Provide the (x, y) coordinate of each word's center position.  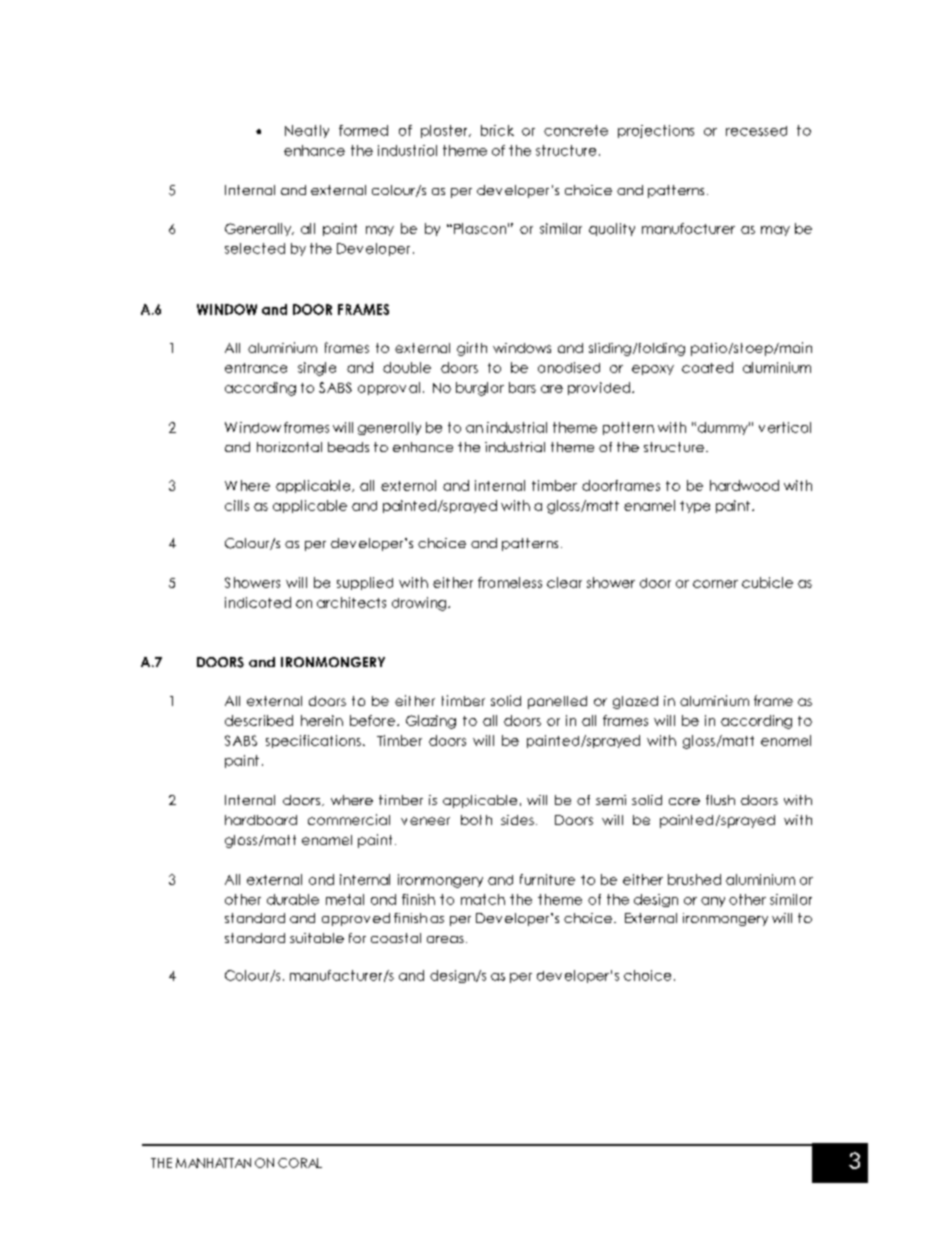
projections (656, 131)
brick (497, 130)
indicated (258, 602)
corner (715, 584)
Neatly (307, 131)
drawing (419, 604)
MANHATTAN (213, 1163)
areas (445, 939)
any (713, 902)
